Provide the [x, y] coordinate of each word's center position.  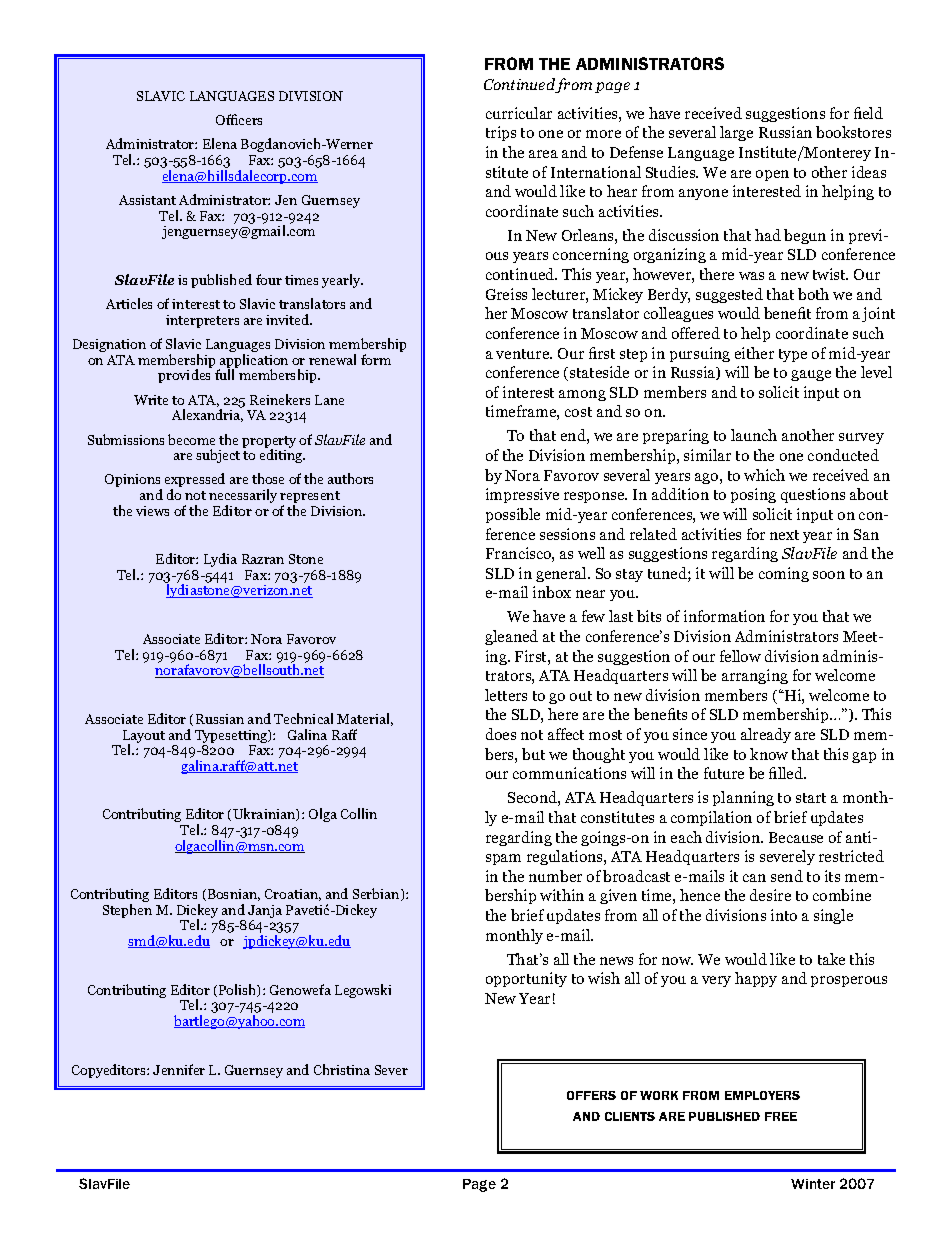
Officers [239, 119]
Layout [144, 738]
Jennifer [179, 1069]
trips [501, 133]
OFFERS [591, 1095]
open [772, 175]
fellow [740, 656]
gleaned [511, 637]
